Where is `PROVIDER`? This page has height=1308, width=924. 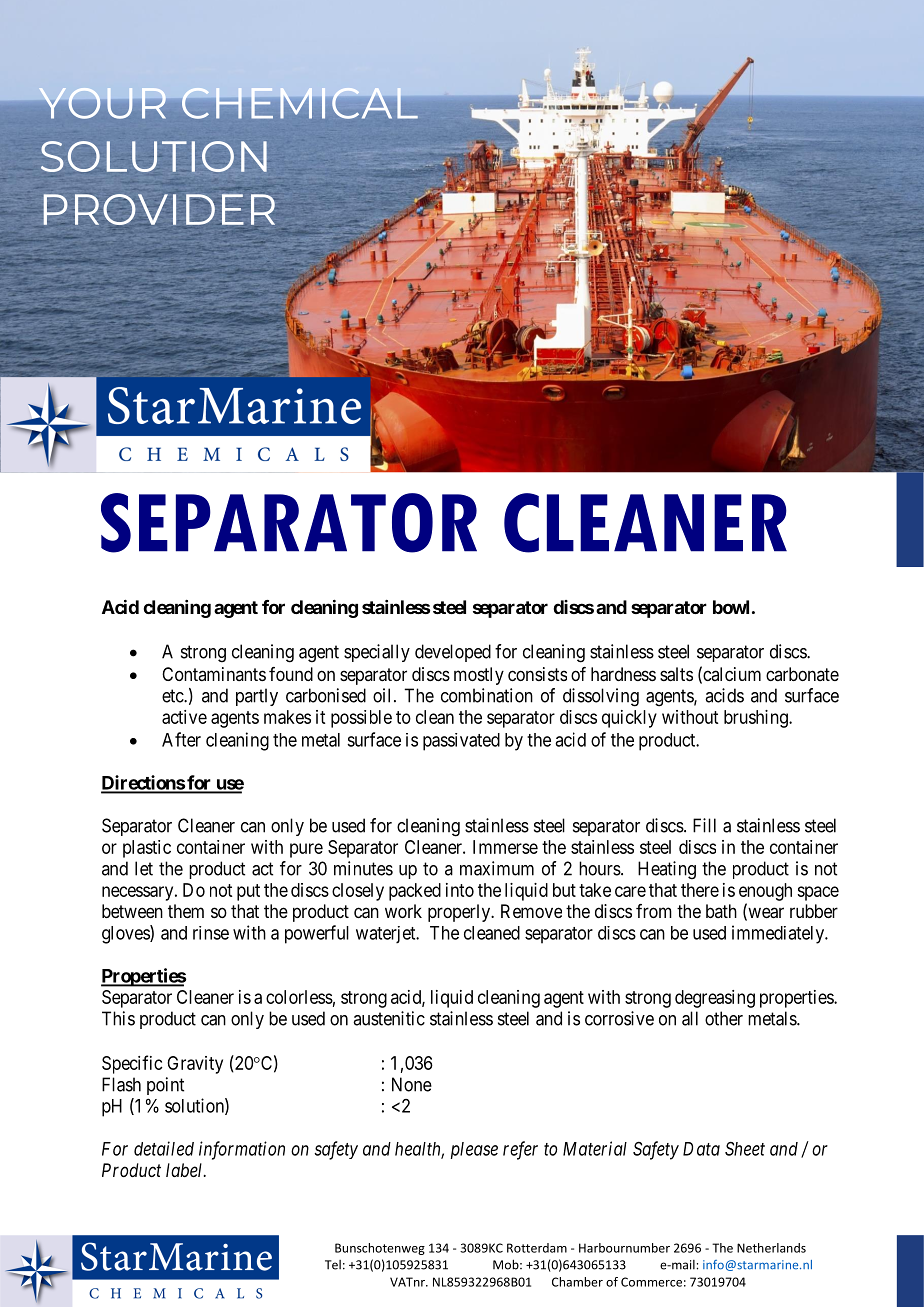
PROVIDER is located at coordinates (159, 209).
